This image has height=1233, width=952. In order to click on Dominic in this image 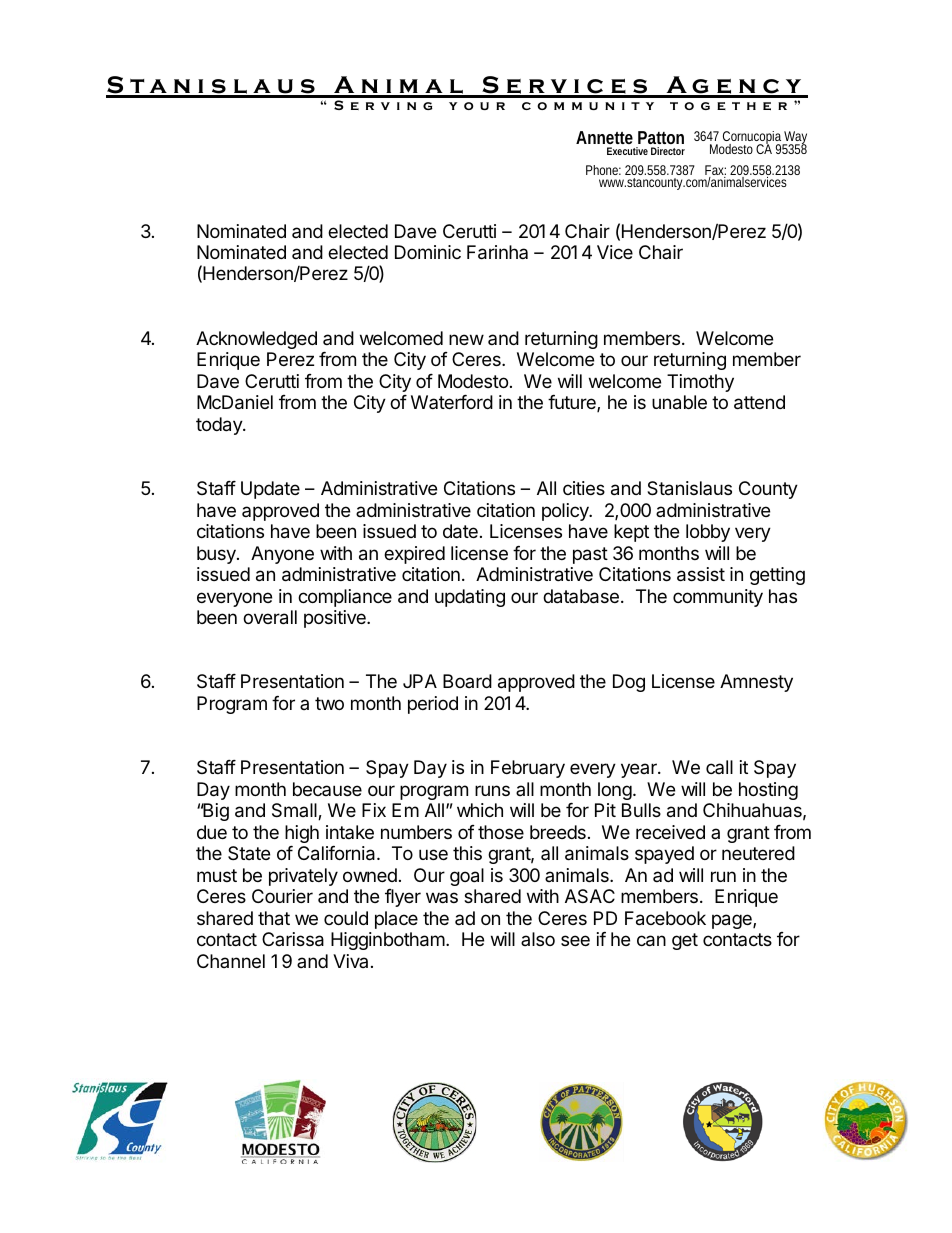, I will do `click(428, 252)`.
